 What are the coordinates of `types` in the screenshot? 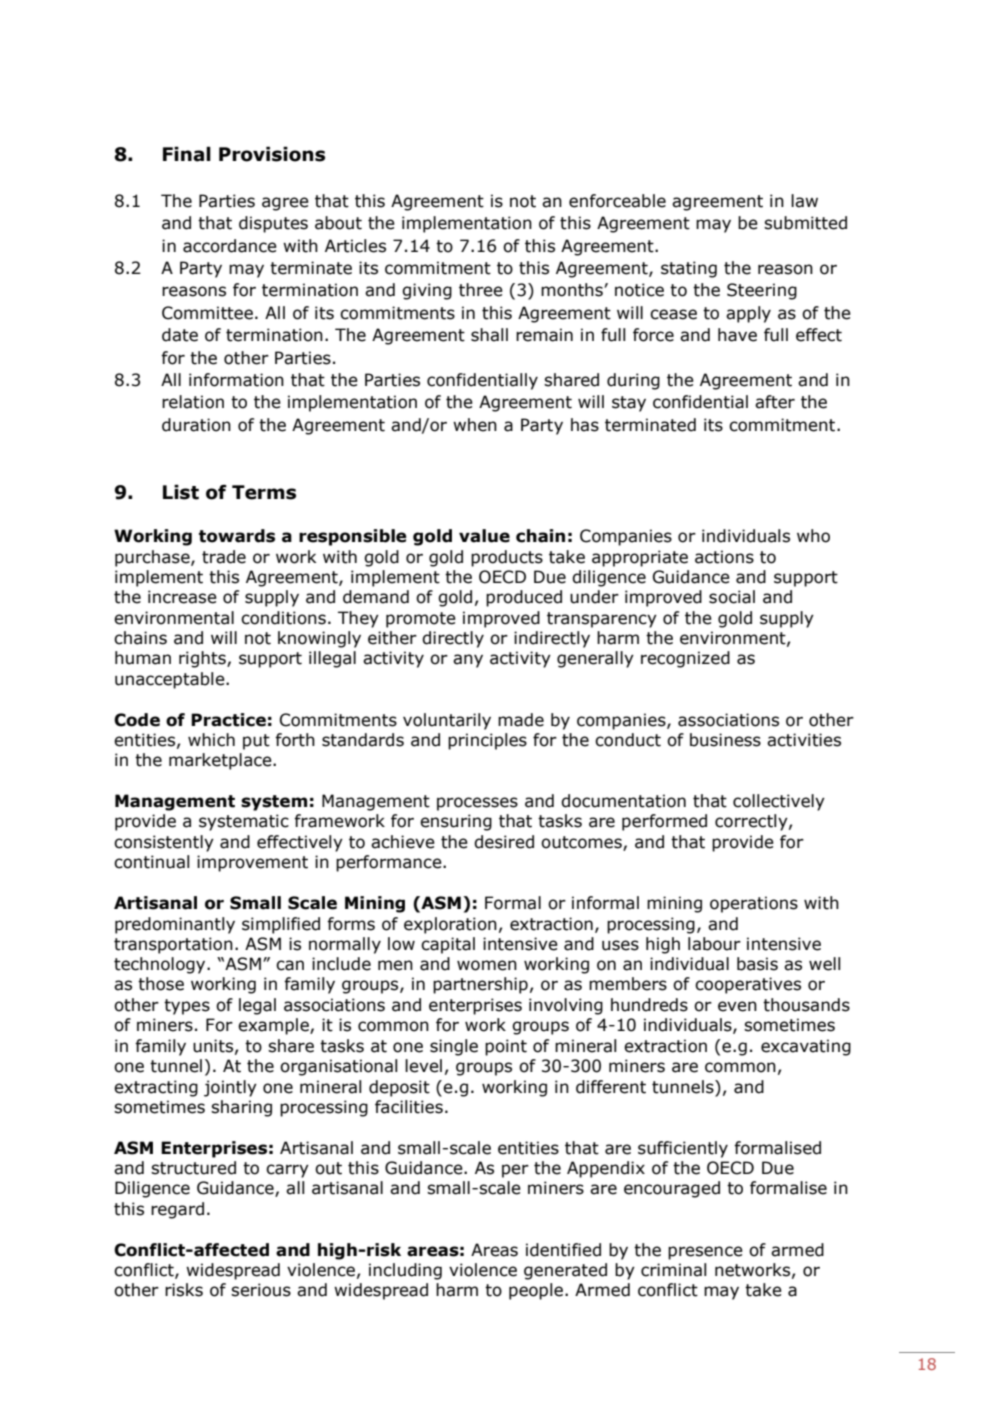 It's located at (187, 1007).
